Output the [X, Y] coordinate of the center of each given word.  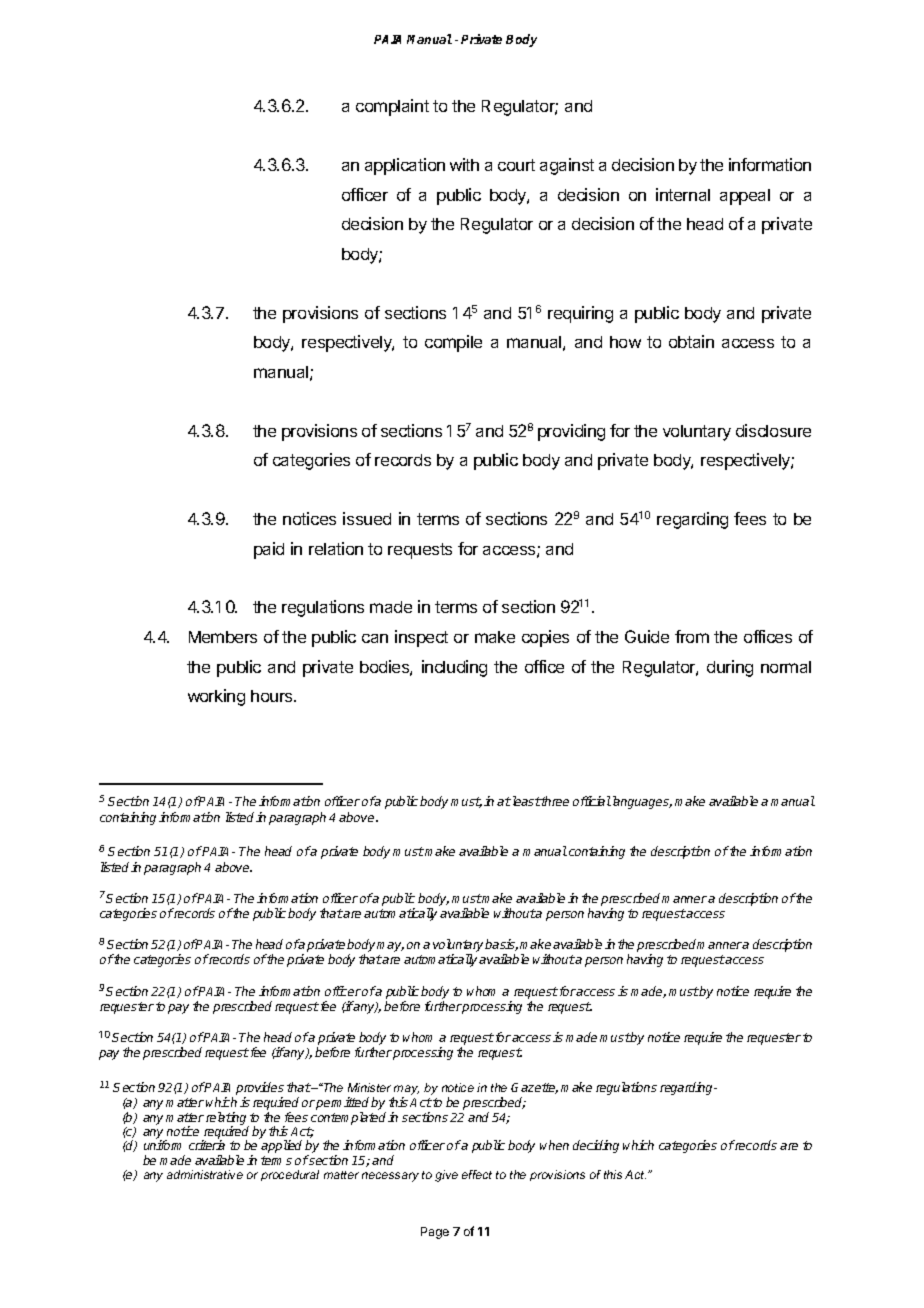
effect [477, 1174]
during [730, 668]
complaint [392, 107]
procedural [290, 1175]
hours [273, 696]
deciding [596, 1146]
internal [683, 194]
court [516, 165]
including [454, 668]
